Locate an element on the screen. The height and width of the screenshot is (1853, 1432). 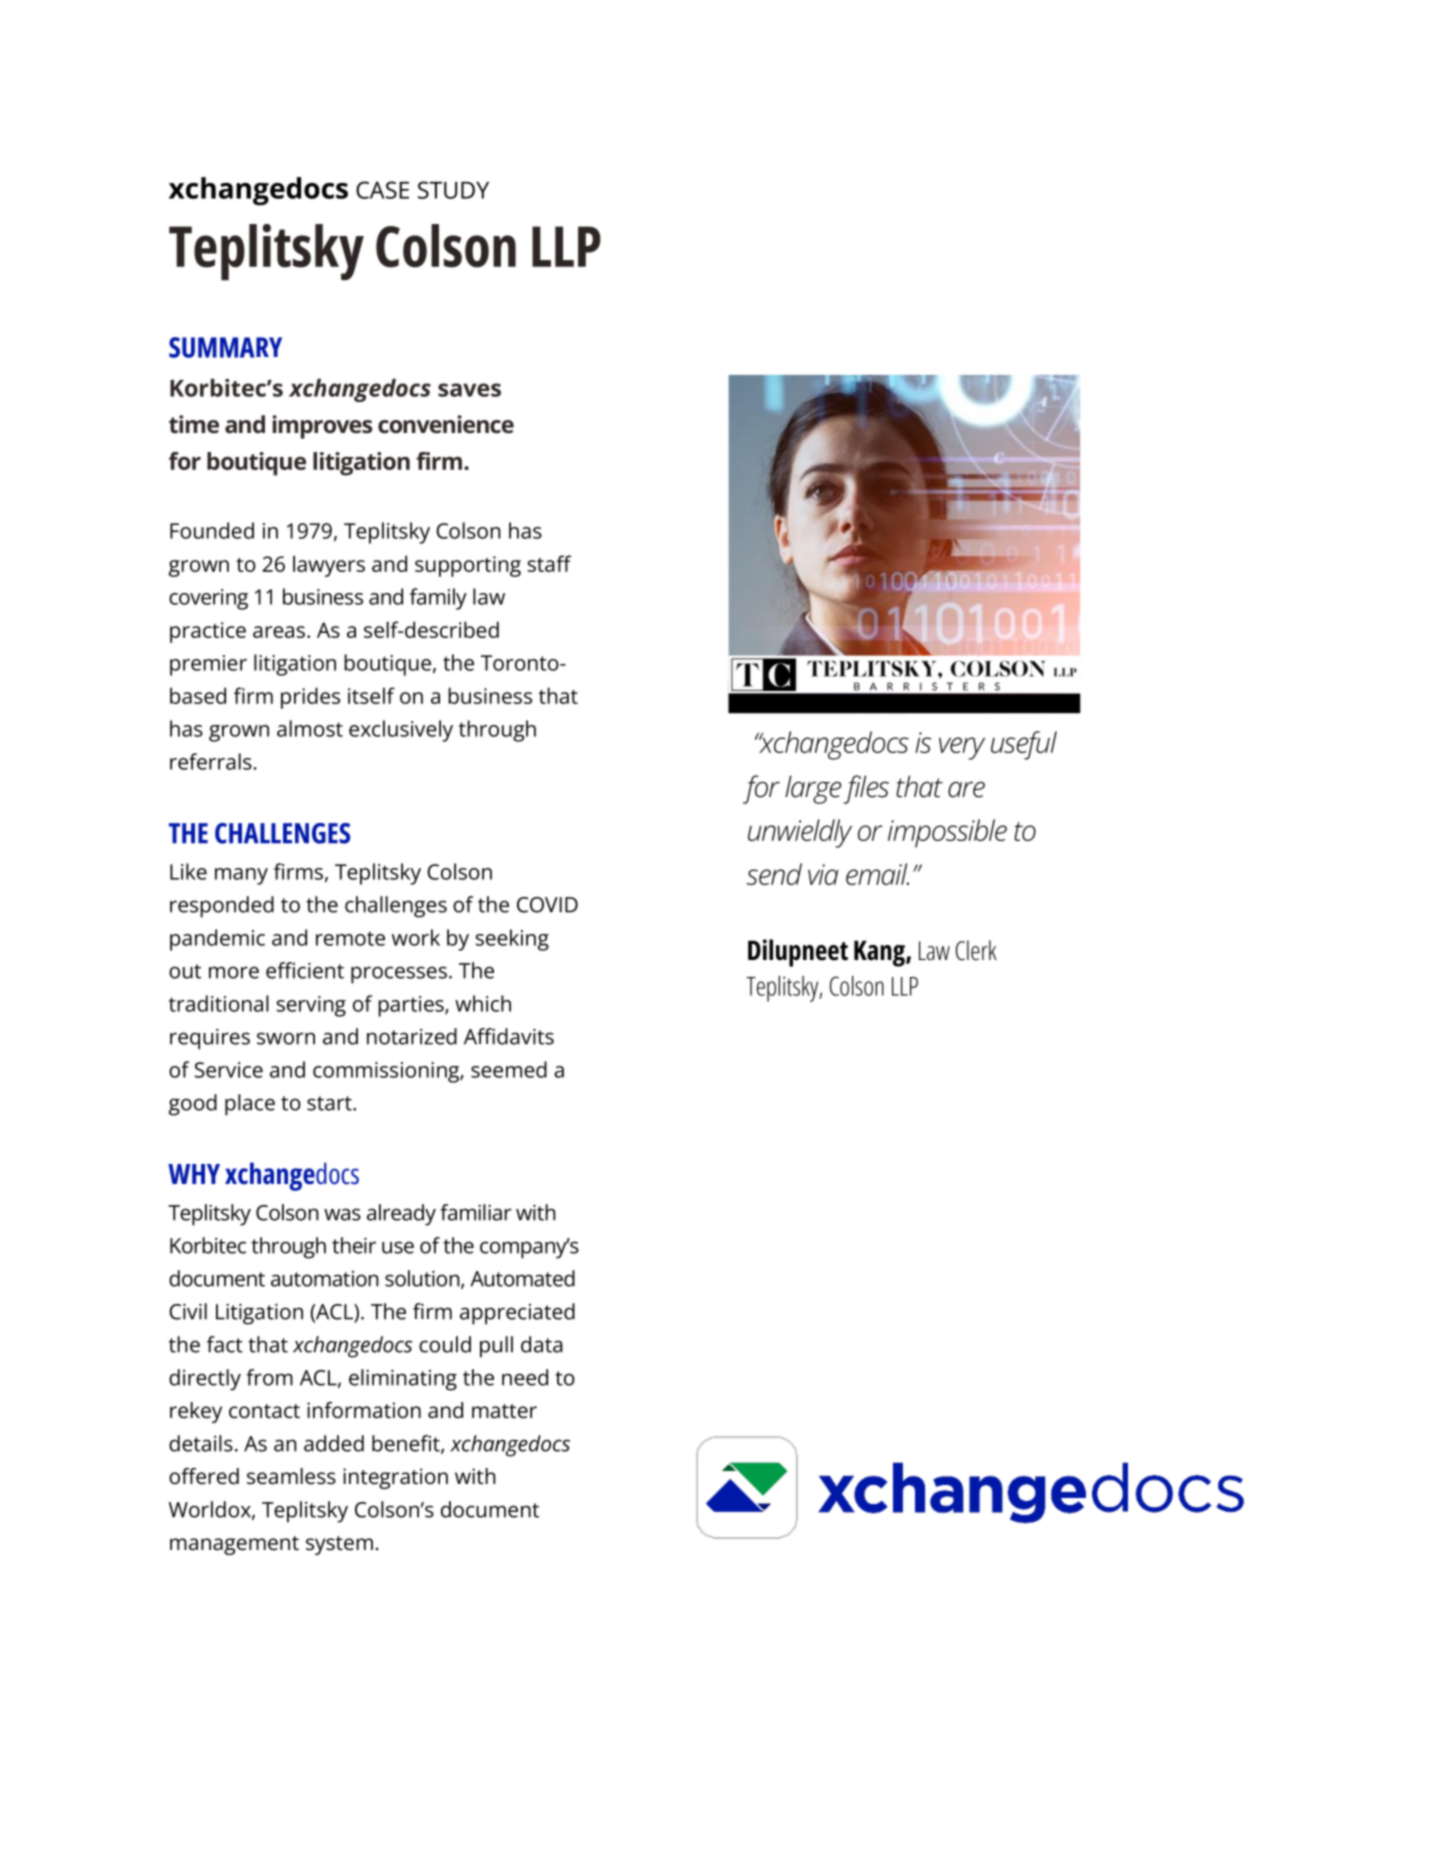
familiar is located at coordinates (476, 1212).
